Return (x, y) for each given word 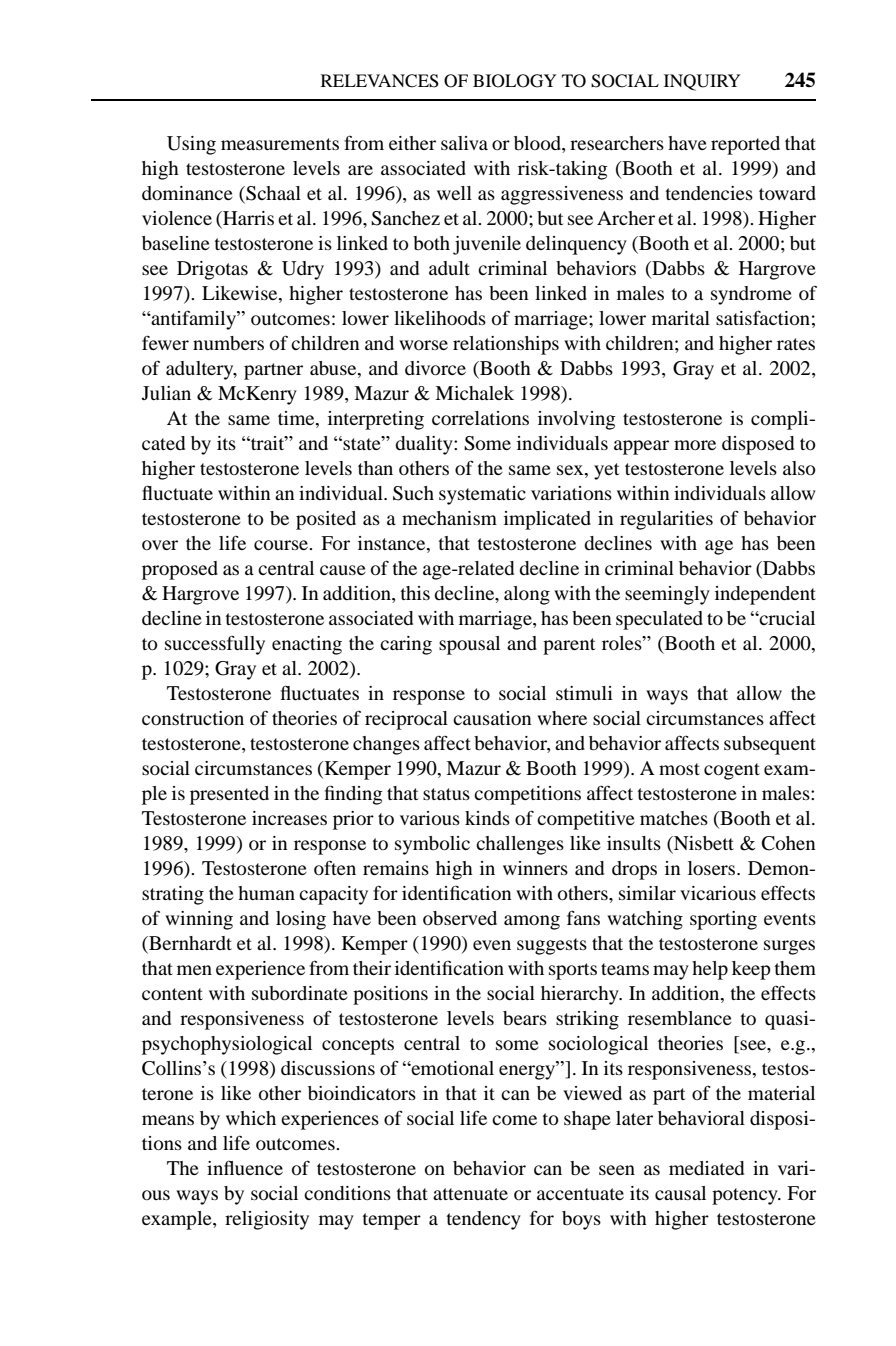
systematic (482, 495)
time (297, 419)
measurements (280, 144)
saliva (464, 143)
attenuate (470, 1194)
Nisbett (703, 844)
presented (229, 795)
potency (746, 1196)
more (695, 445)
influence (245, 1168)
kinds (487, 818)
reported (745, 145)
